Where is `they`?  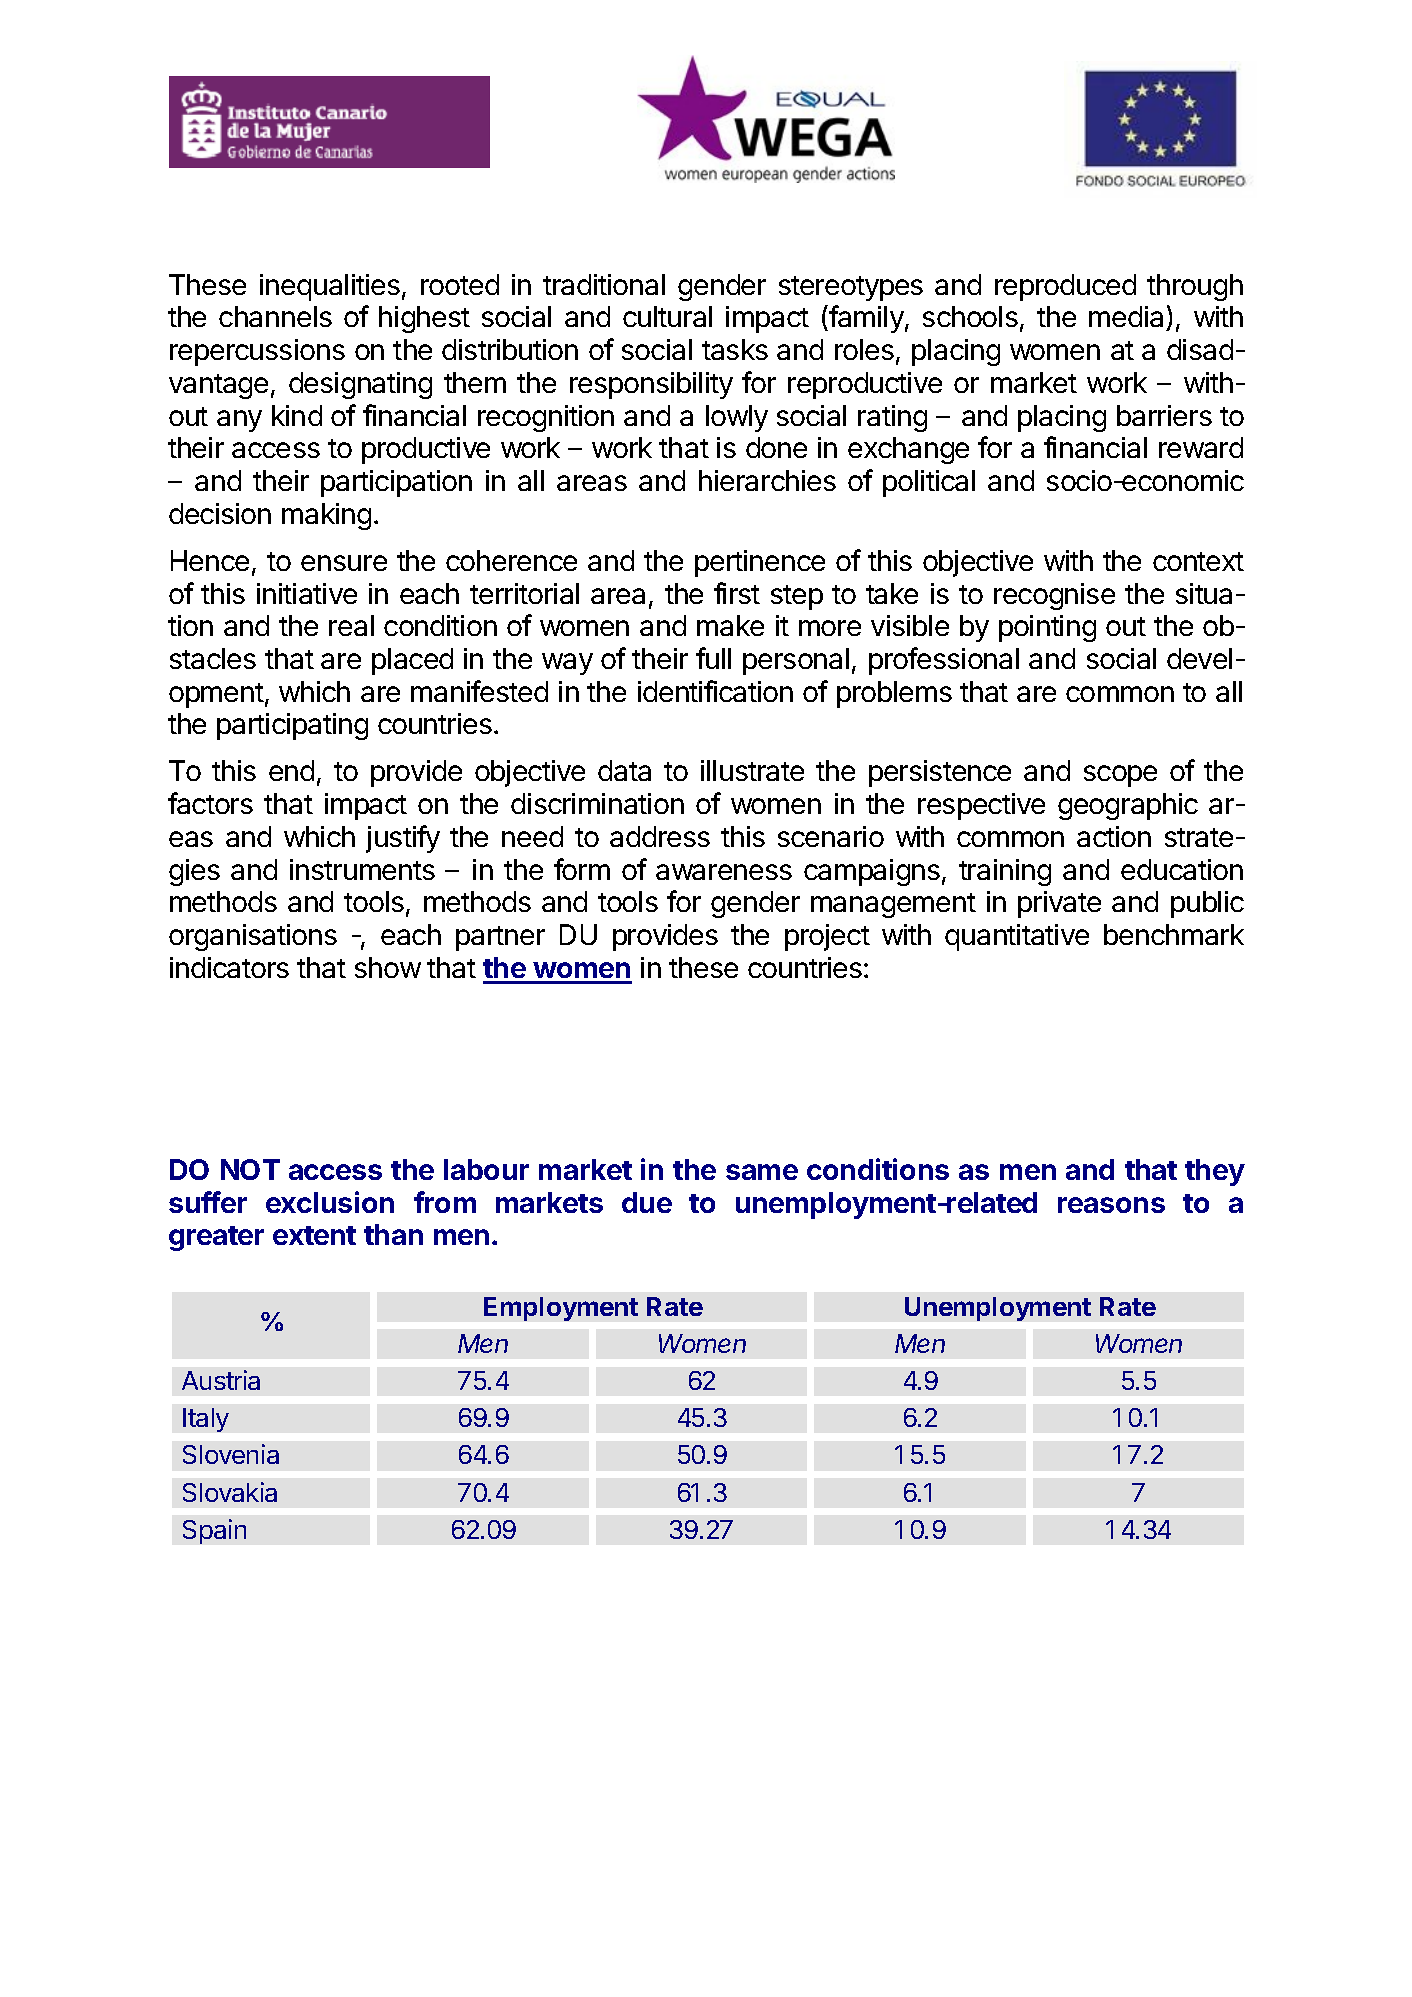 they is located at coordinates (1215, 1172).
